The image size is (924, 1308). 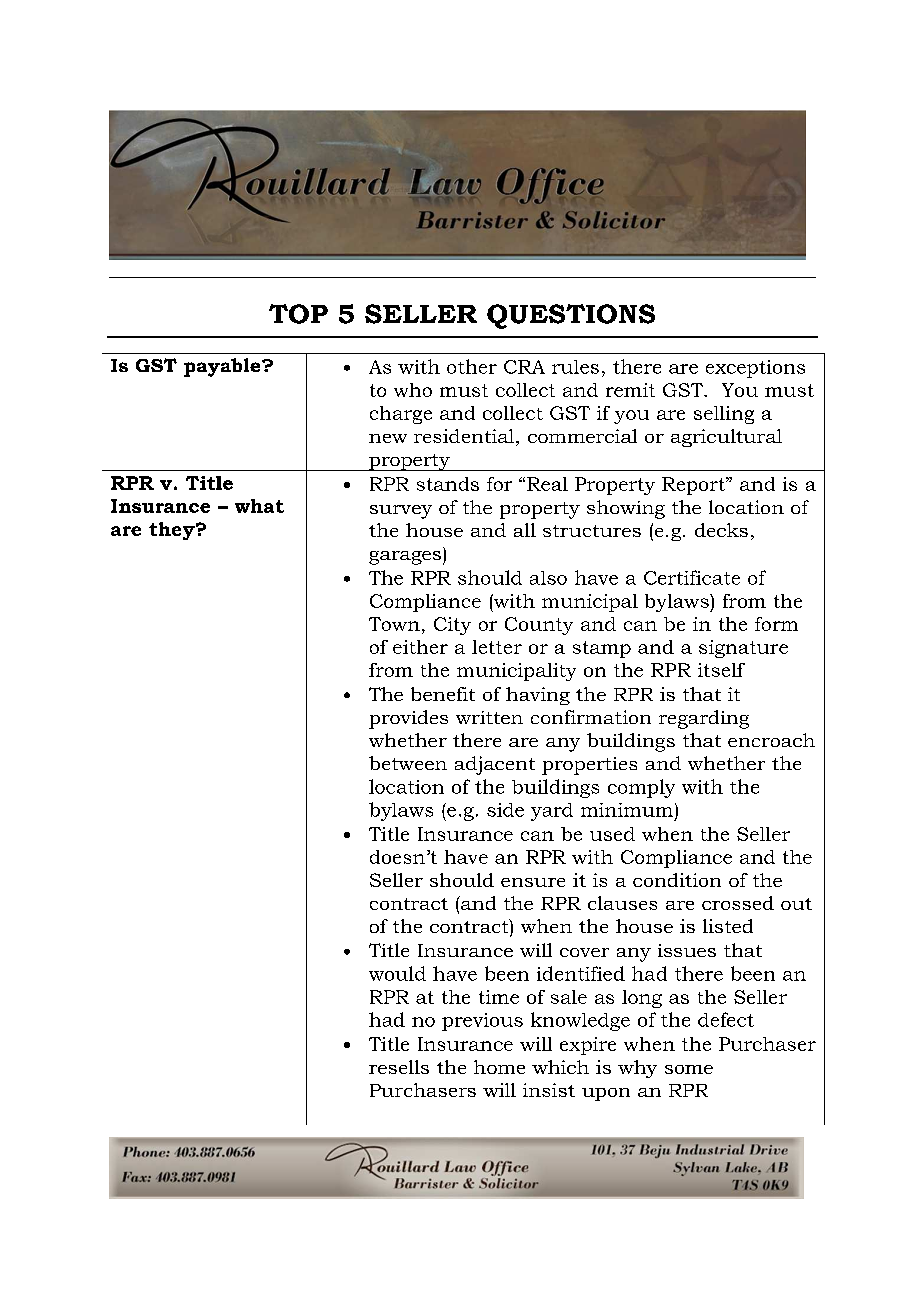 I want to click on adjacent, so click(x=495, y=765).
